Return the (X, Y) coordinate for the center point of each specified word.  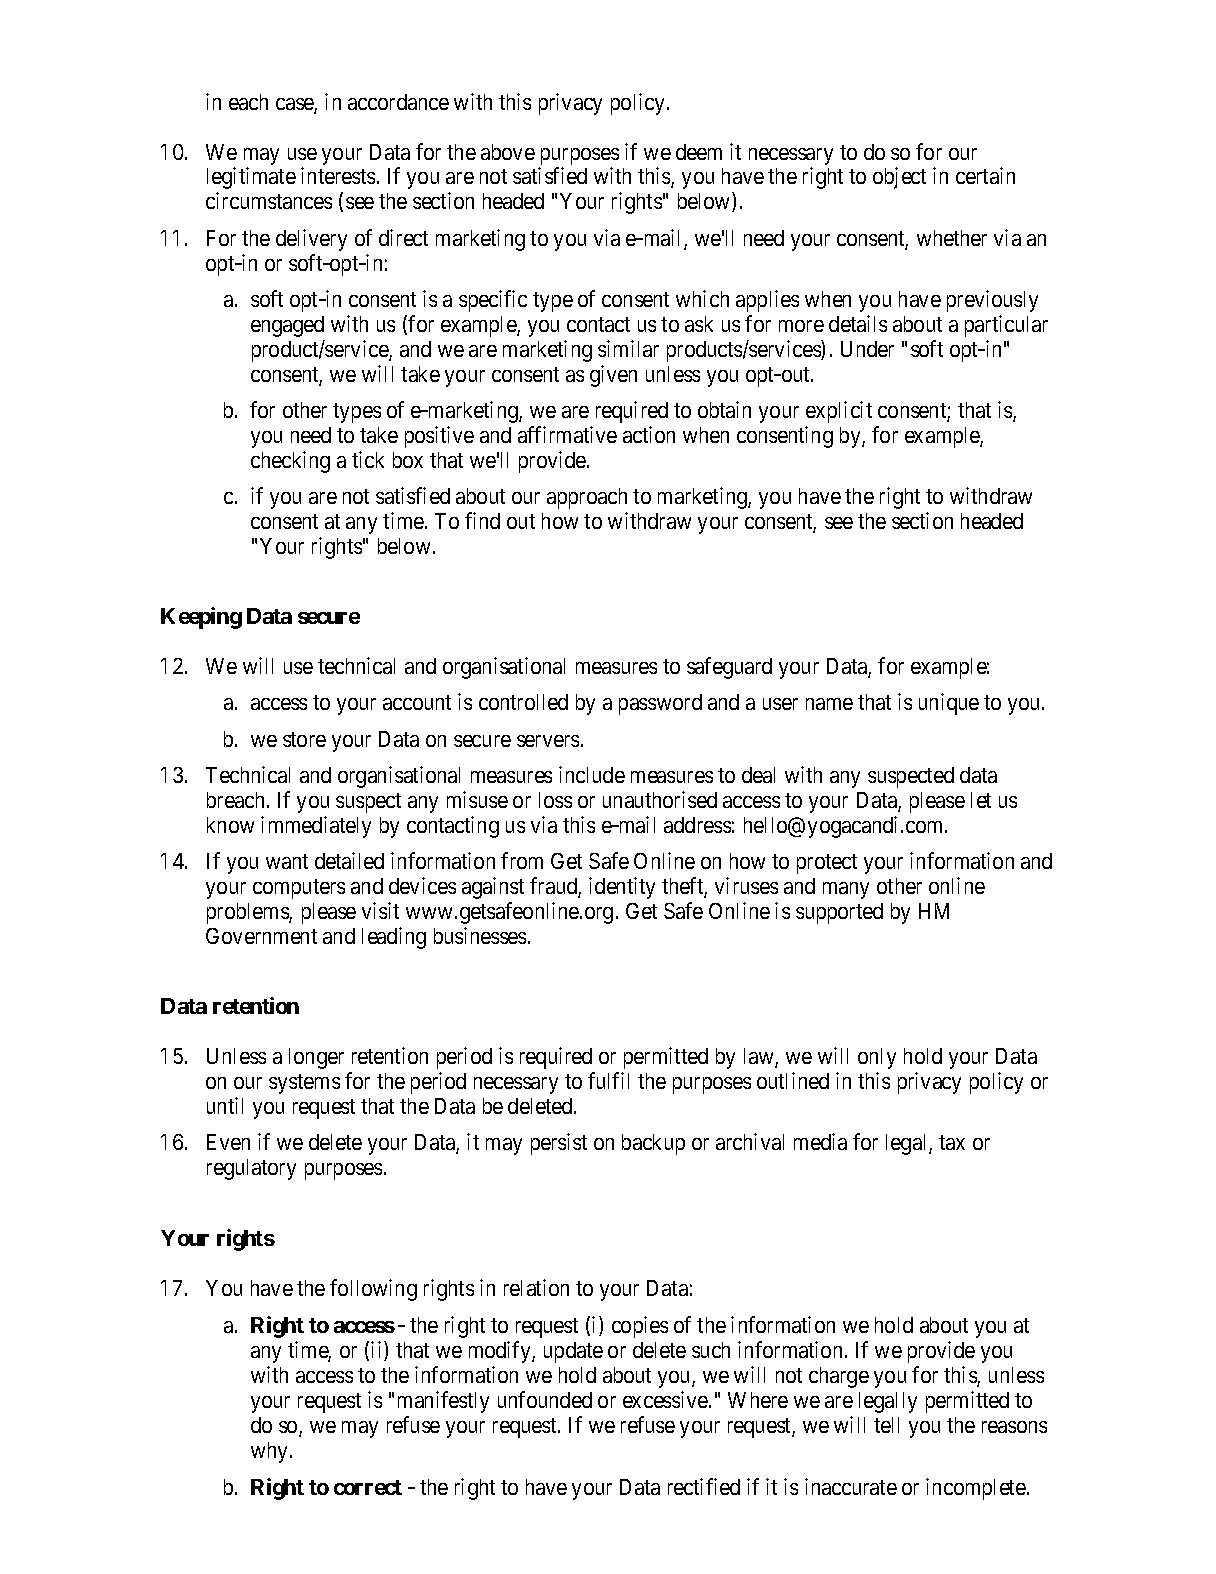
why (271, 1452)
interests (338, 175)
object (899, 178)
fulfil (608, 1080)
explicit (839, 412)
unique (949, 704)
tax (952, 1142)
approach (587, 498)
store (304, 739)
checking (290, 462)
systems (304, 1084)
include (592, 774)
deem (699, 152)
